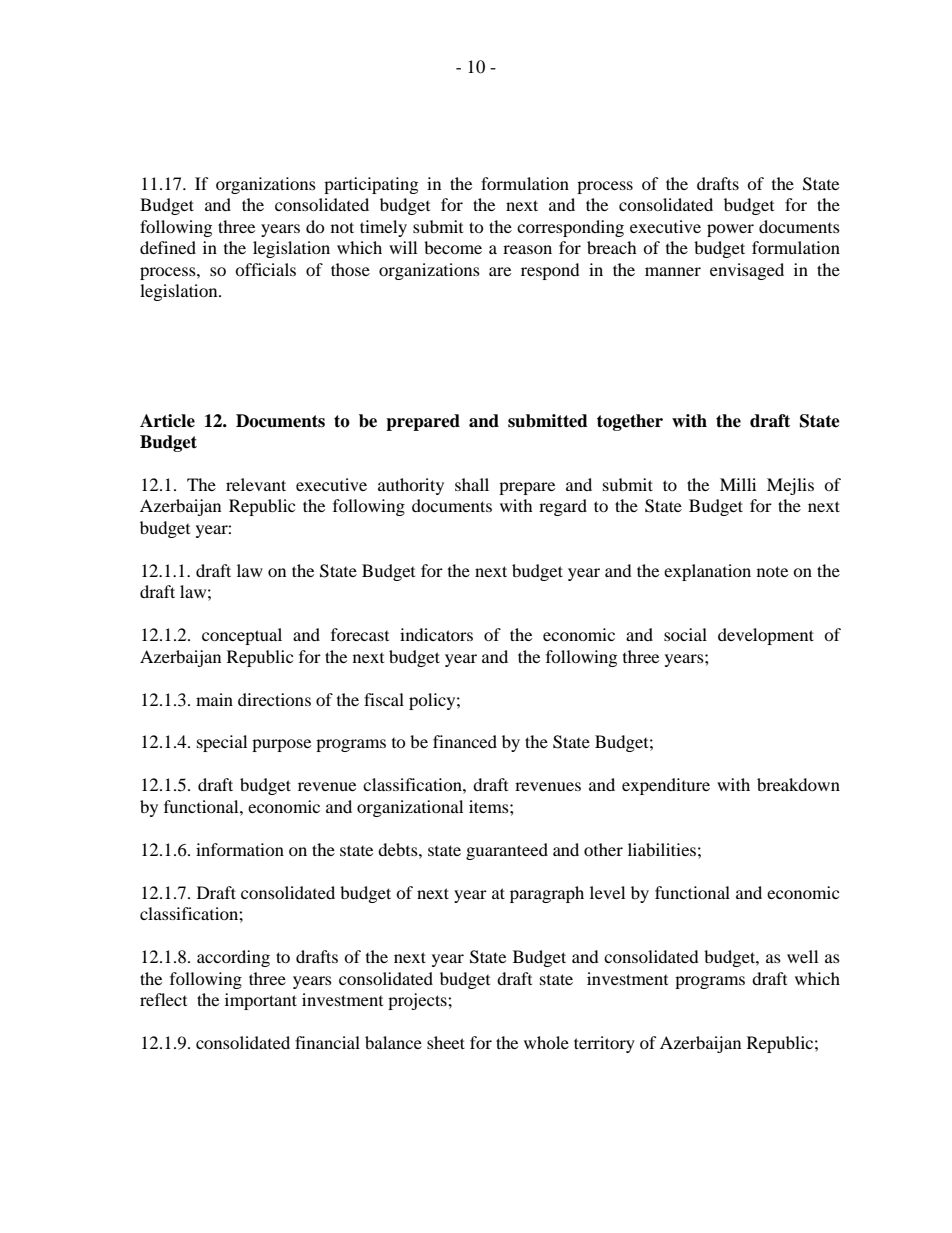  Describe the element at coordinates (730, 230) in the screenshot. I see `power` at that location.
